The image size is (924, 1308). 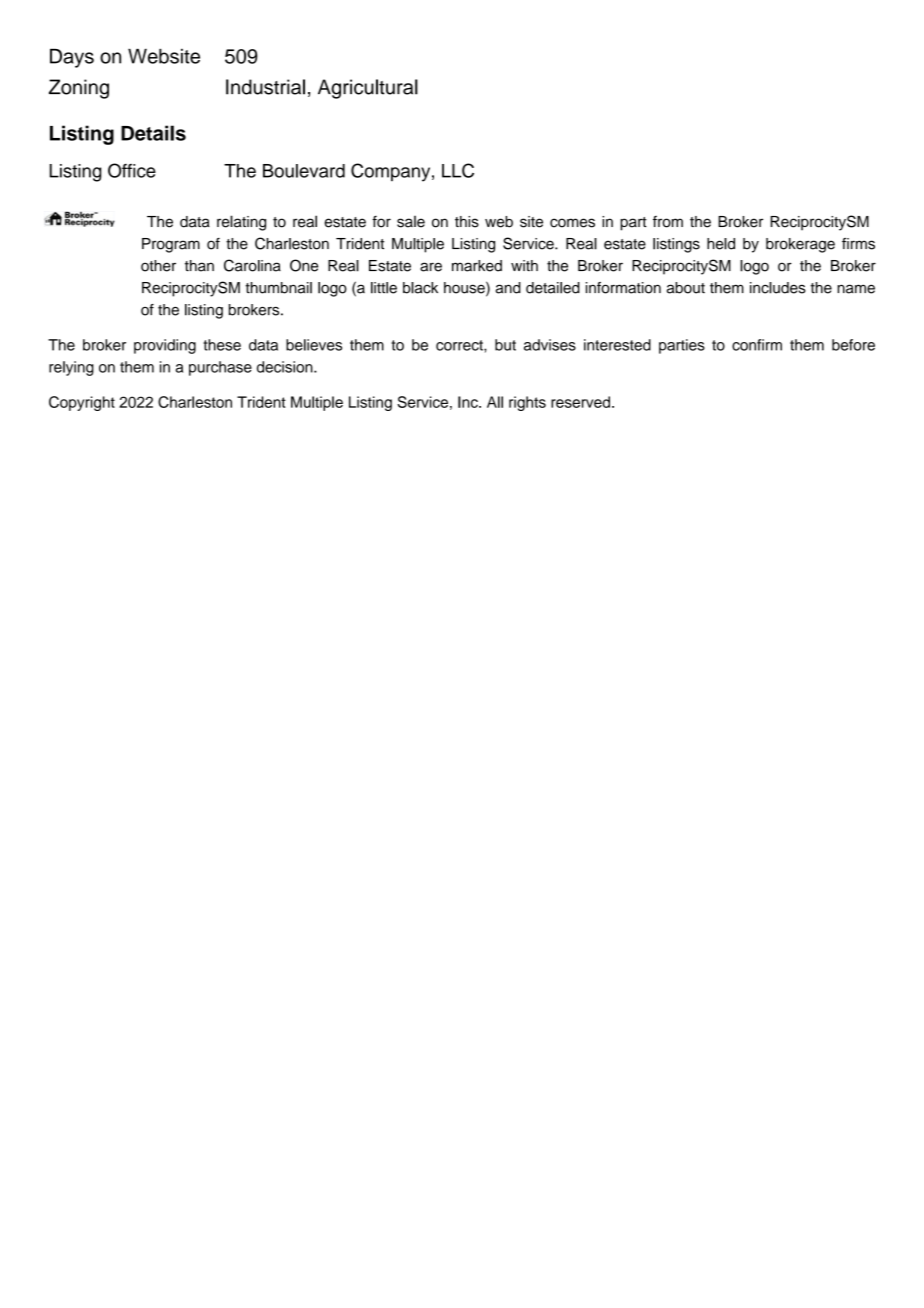 What do you see at coordinates (368, 89) in the screenshot?
I see `Agricultural` at bounding box center [368, 89].
